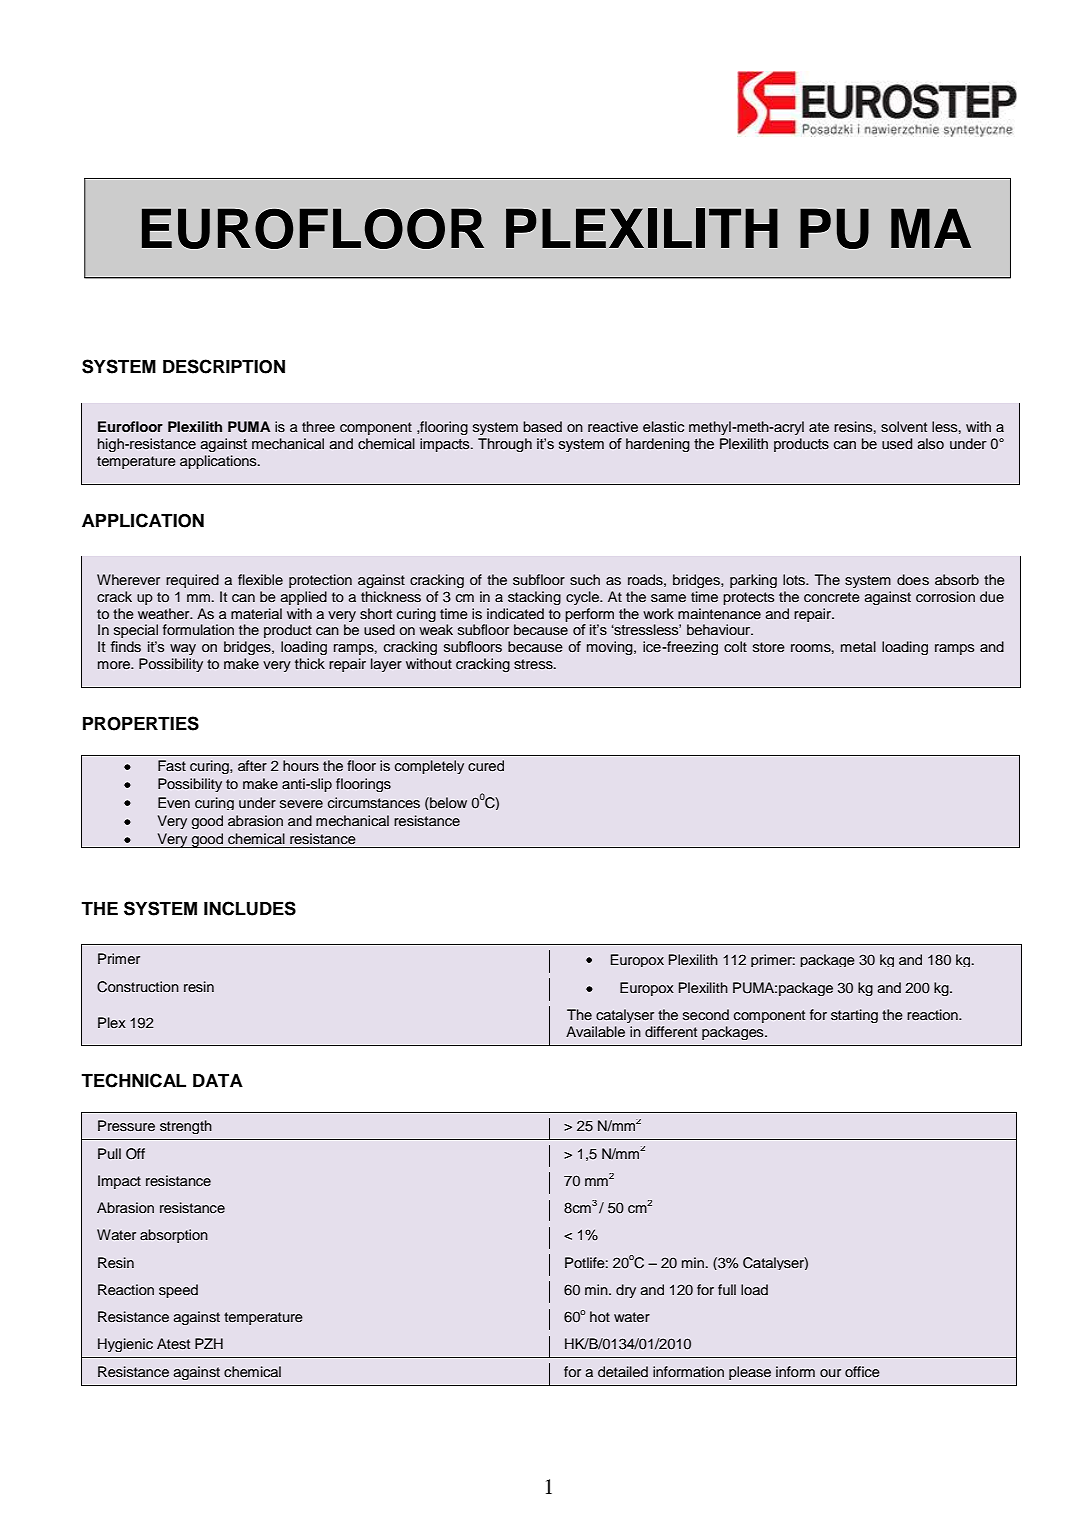 The width and height of the page is (1084, 1534). What do you see at coordinates (447, 802) in the page?
I see `below` at bounding box center [447, 802].
